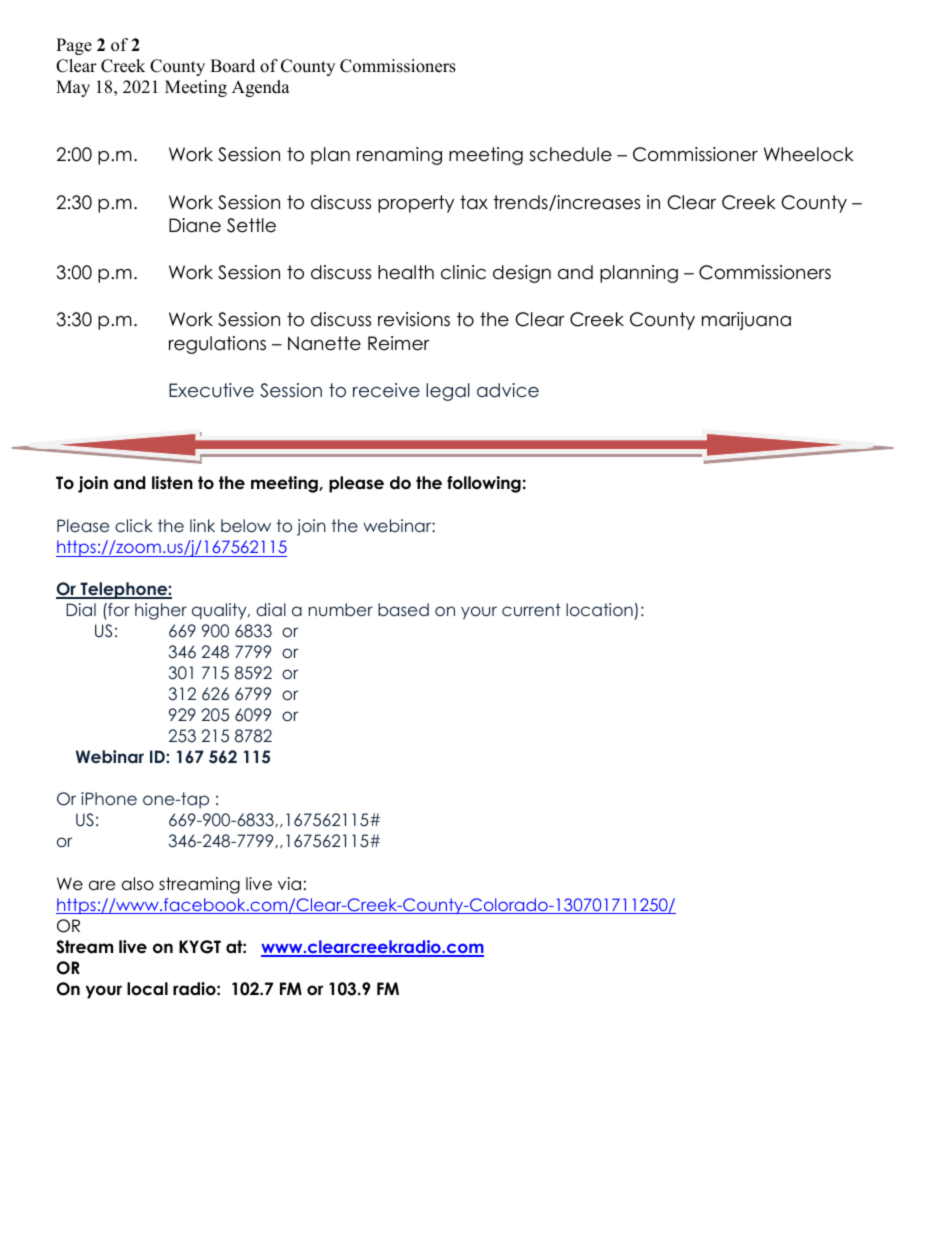 Image resolution: width=952 pixels, height=1233 pixels. I want to click on renaming, so click(399, 156).
